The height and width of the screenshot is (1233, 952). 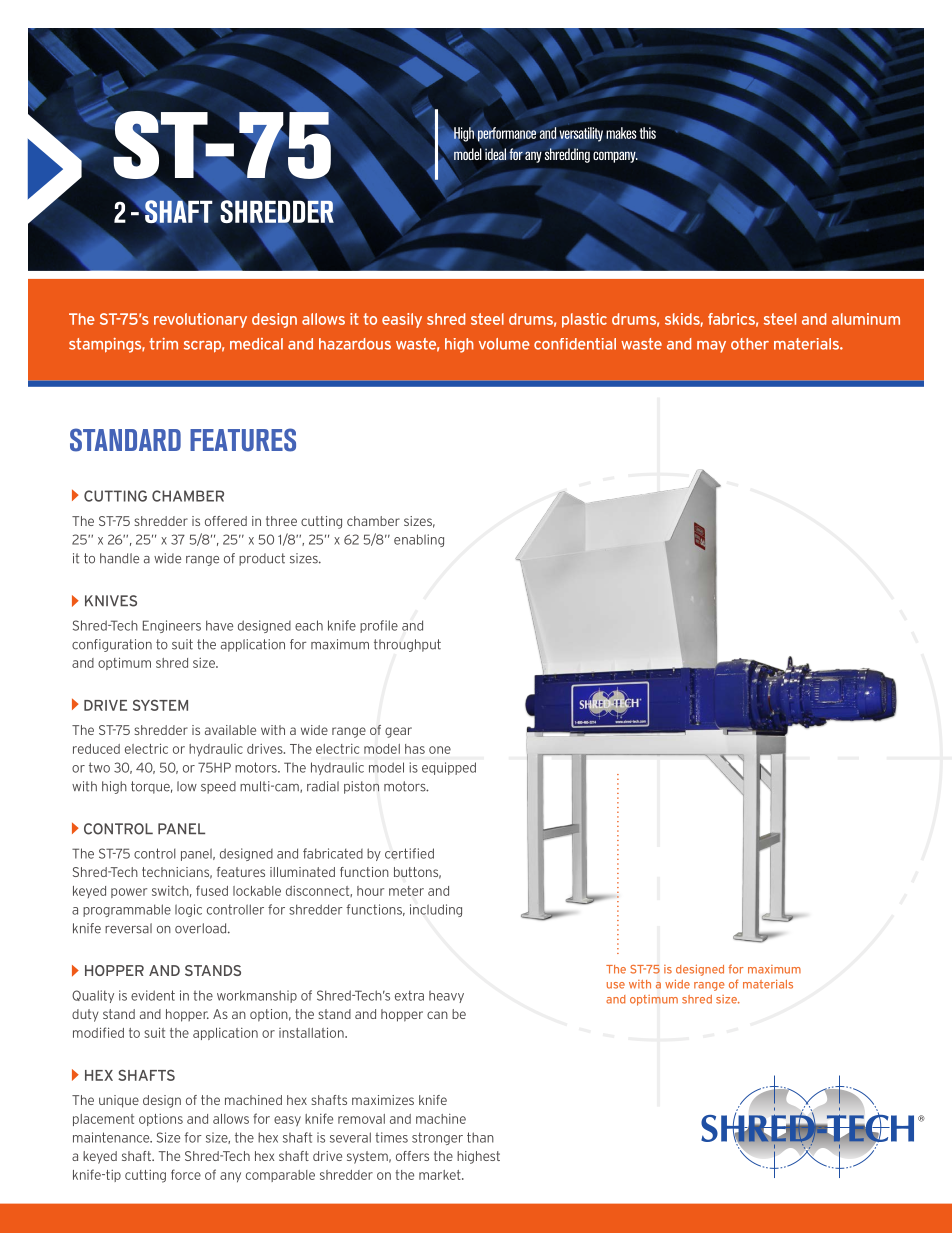 What do you see at coordinates (504, 344) in the screenshot?
I see `volume` at bounding box center [504, 344].
